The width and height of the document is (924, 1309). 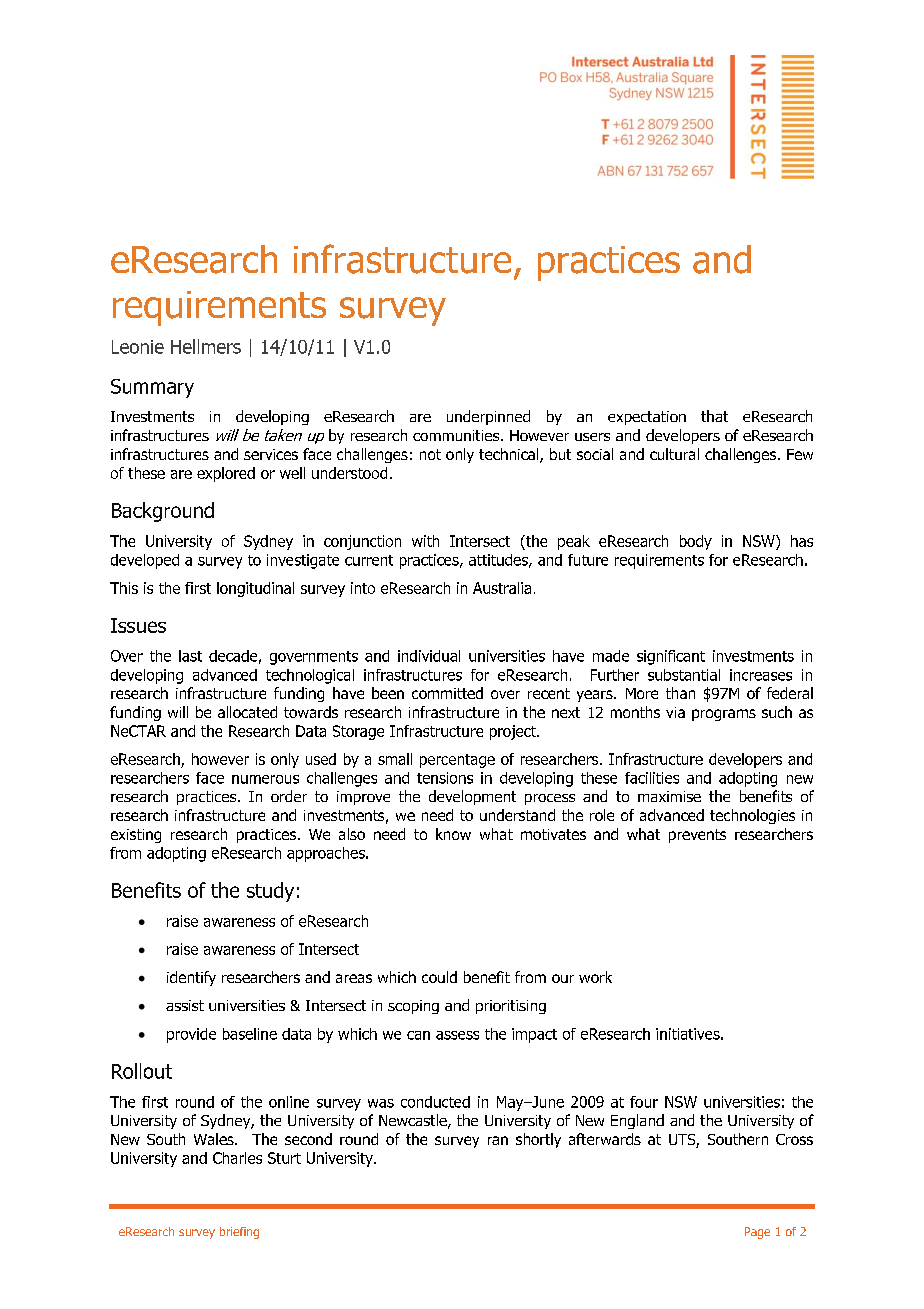 I want to click on development, so click(x=472, y=797).
